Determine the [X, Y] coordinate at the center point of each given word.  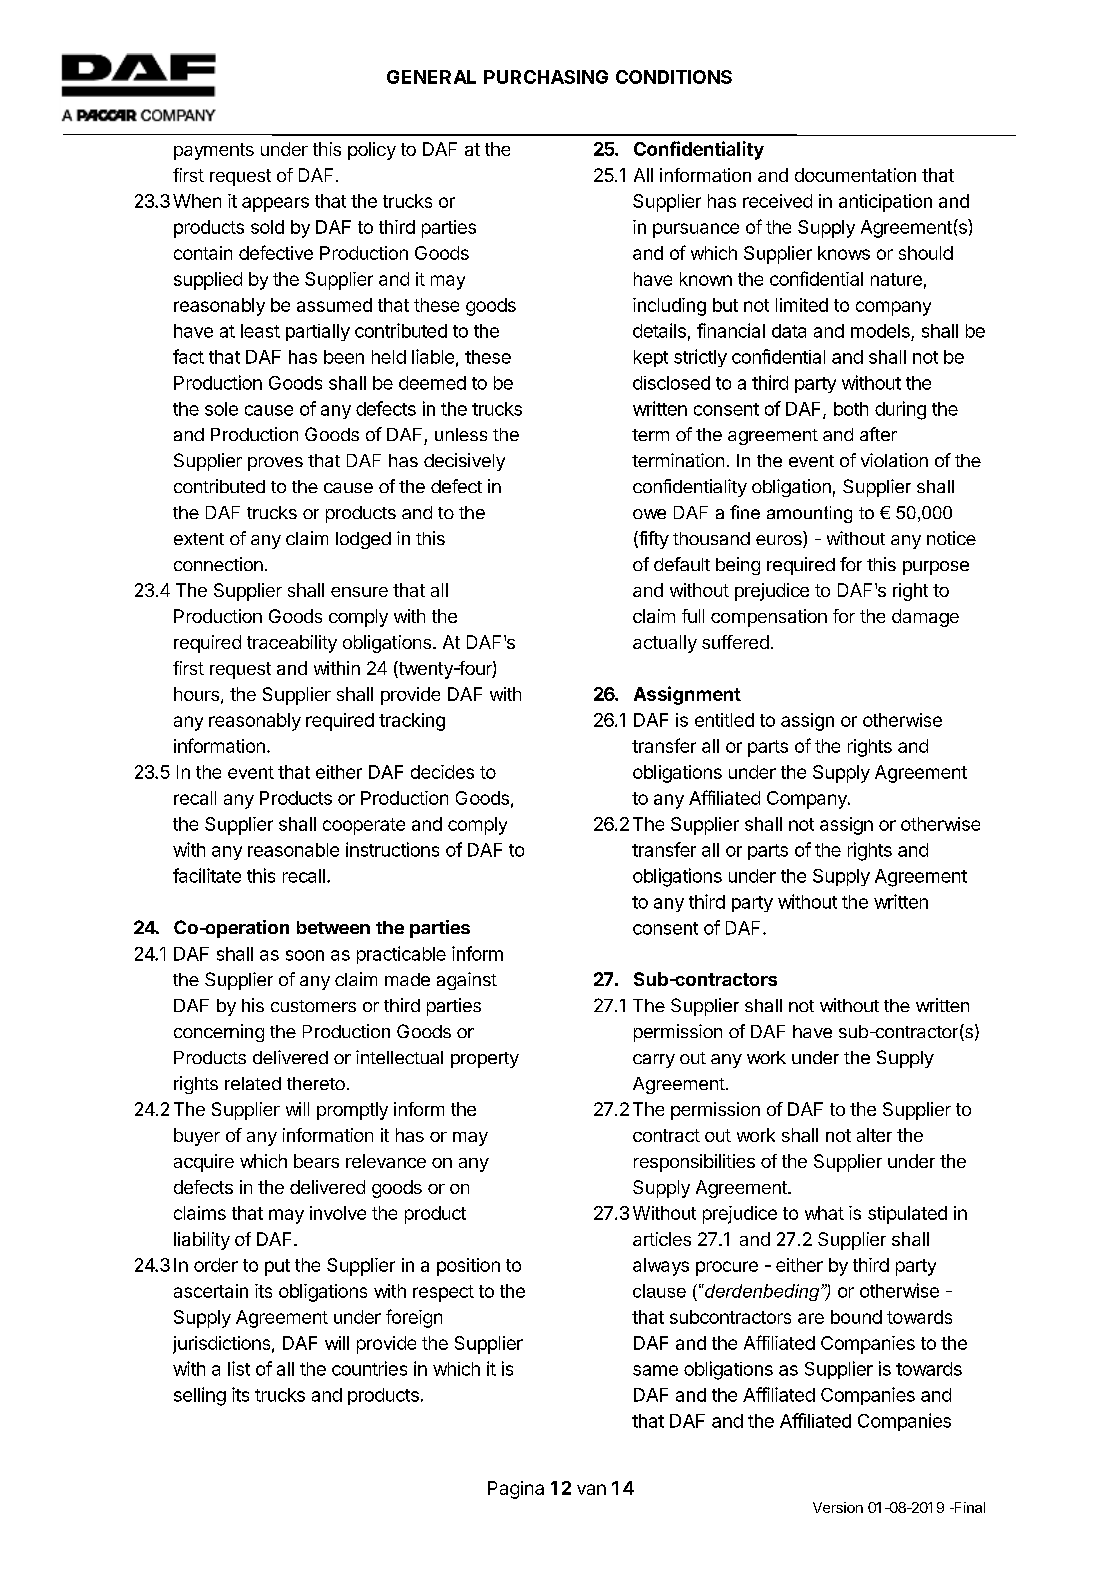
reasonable [293, 850]
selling [200, 1396]
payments [214, 151]
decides [442, 772]
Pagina [516, 1490]
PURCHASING [546, 77]
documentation [855, 175]
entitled [724, 720]
